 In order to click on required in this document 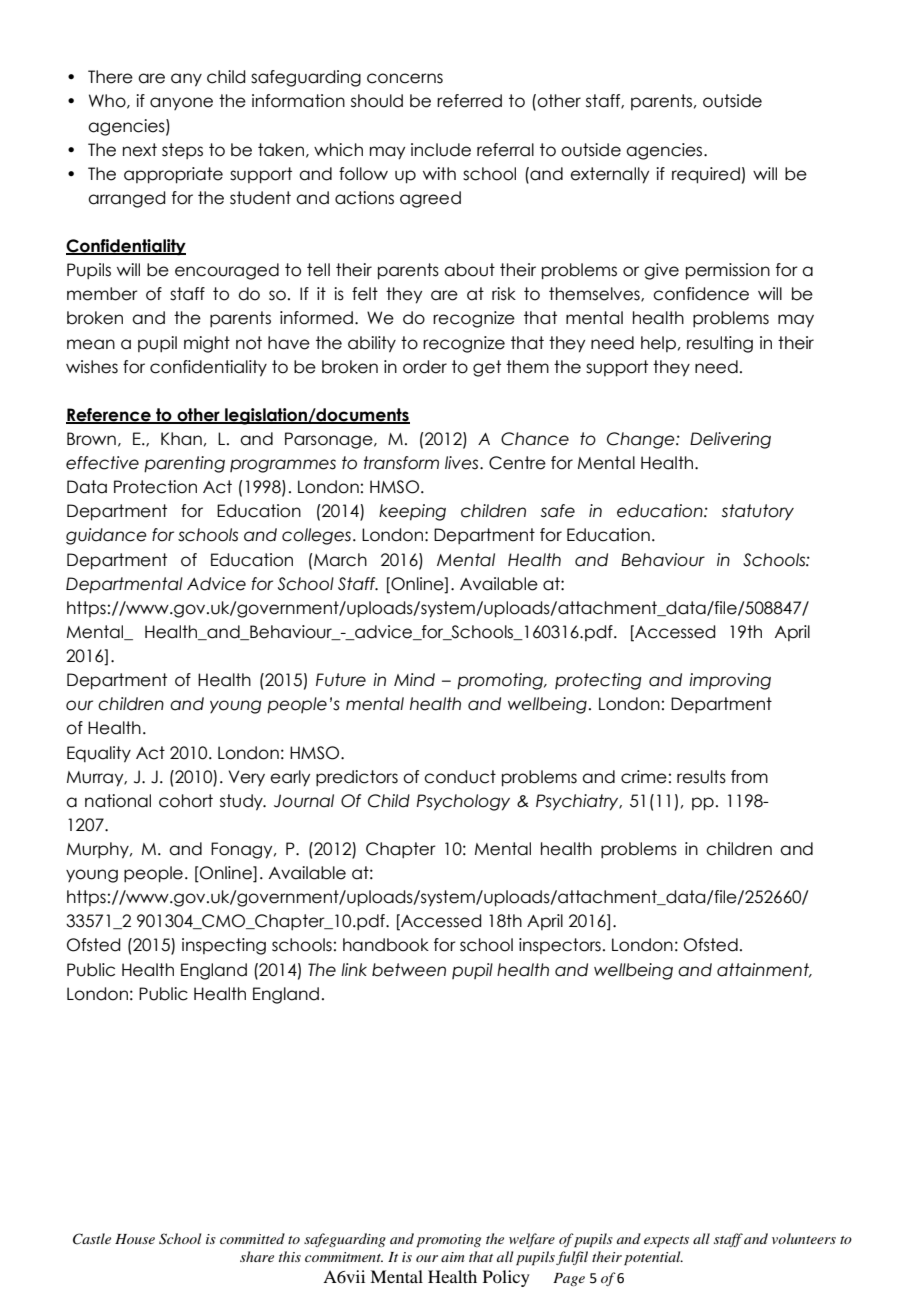, I will do `click(706, 175)`.
